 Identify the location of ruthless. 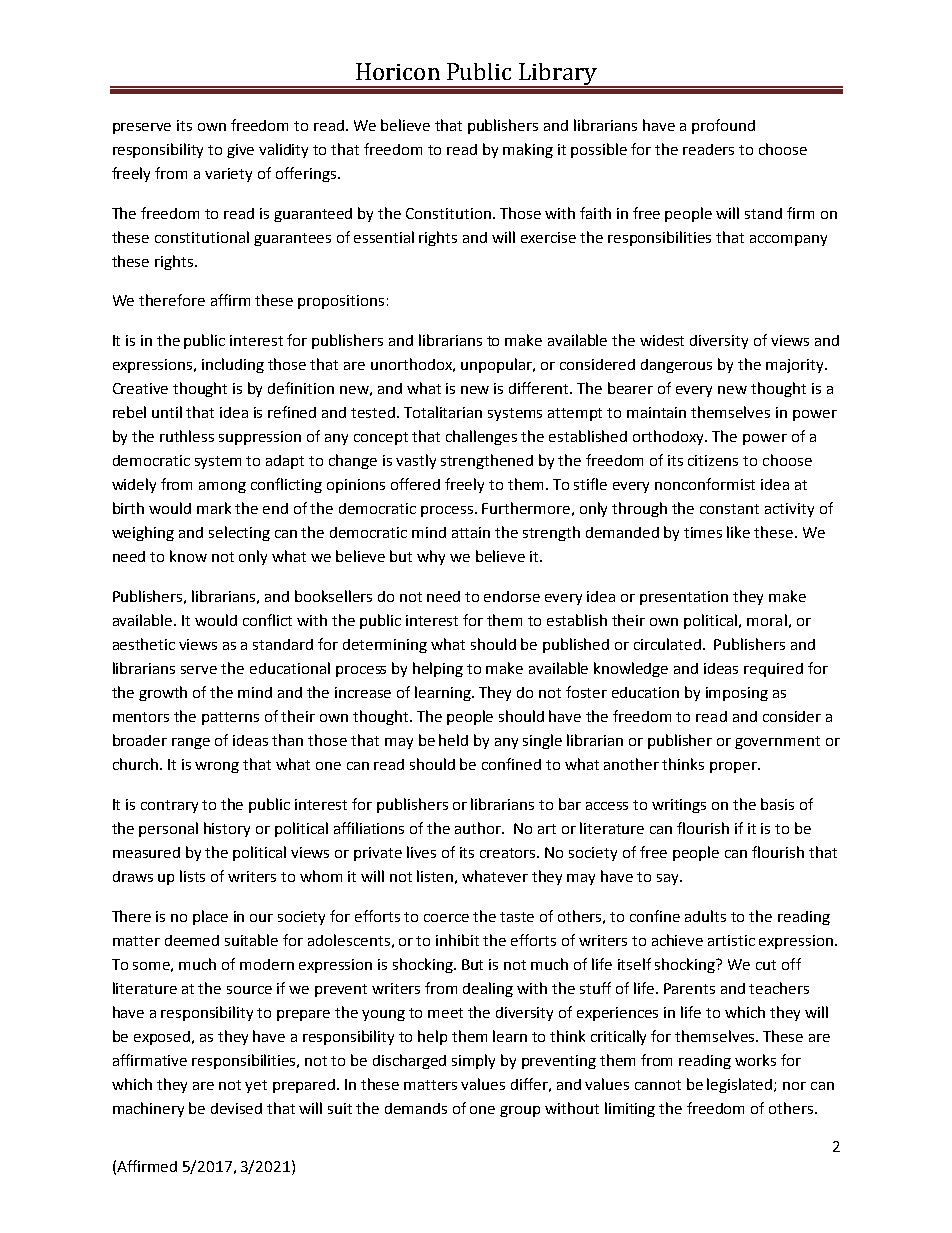
(187, 436).
